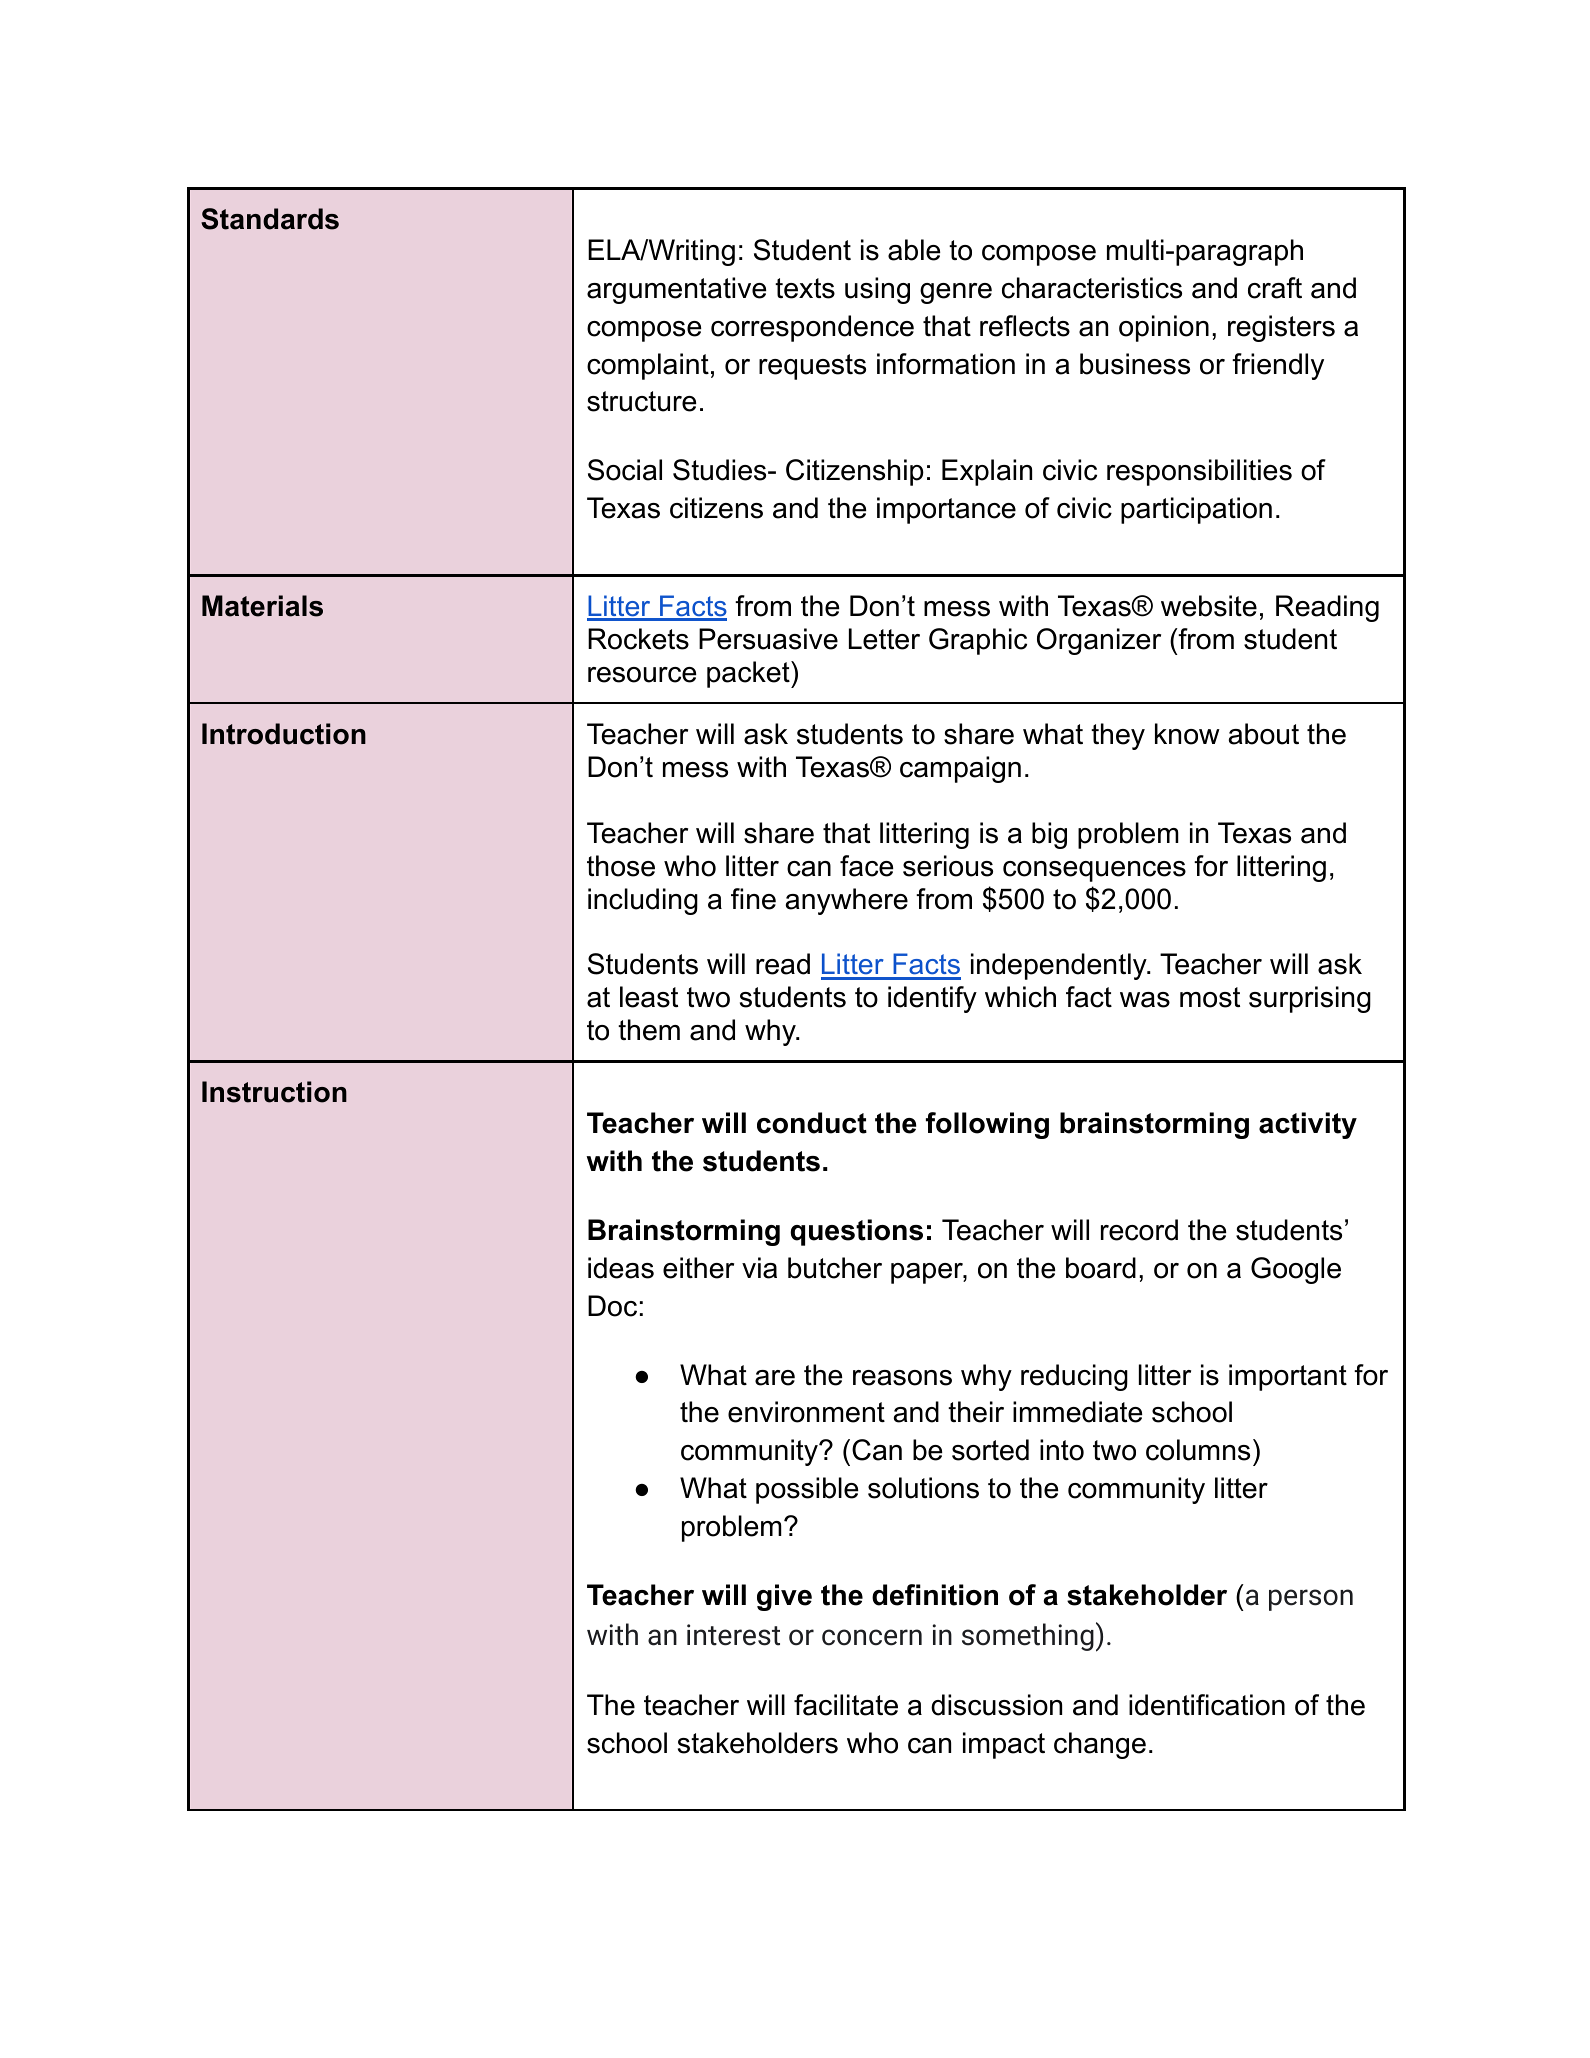  I want to click on Introduction, so click(284, 734).
